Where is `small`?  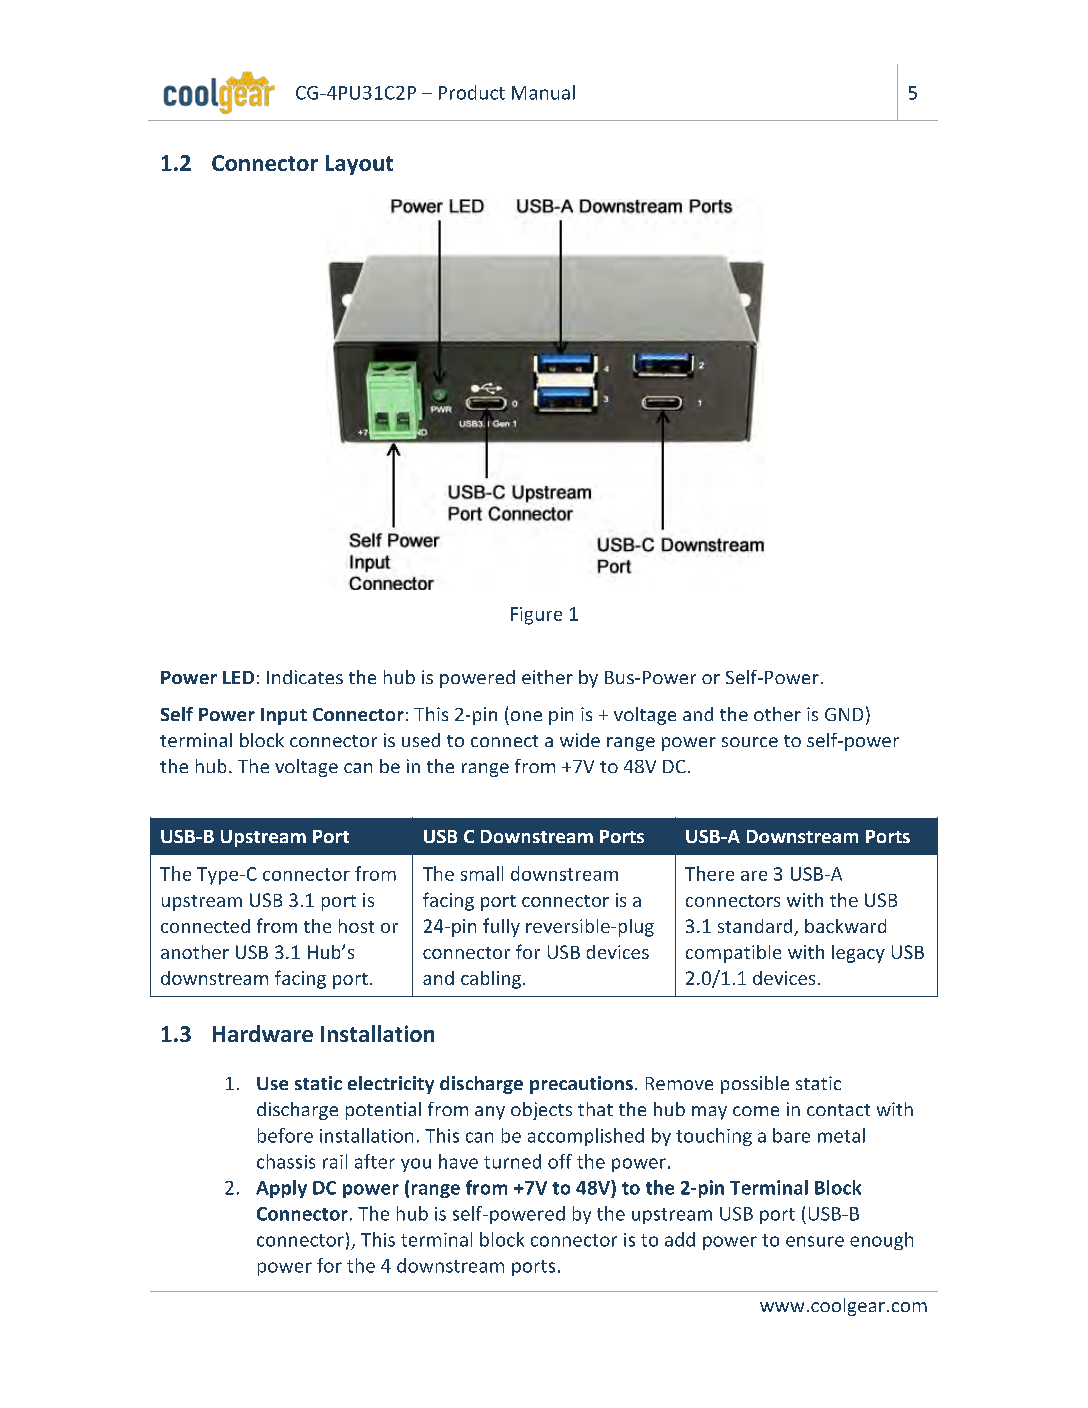
small is located at coordinates (482, 873).
